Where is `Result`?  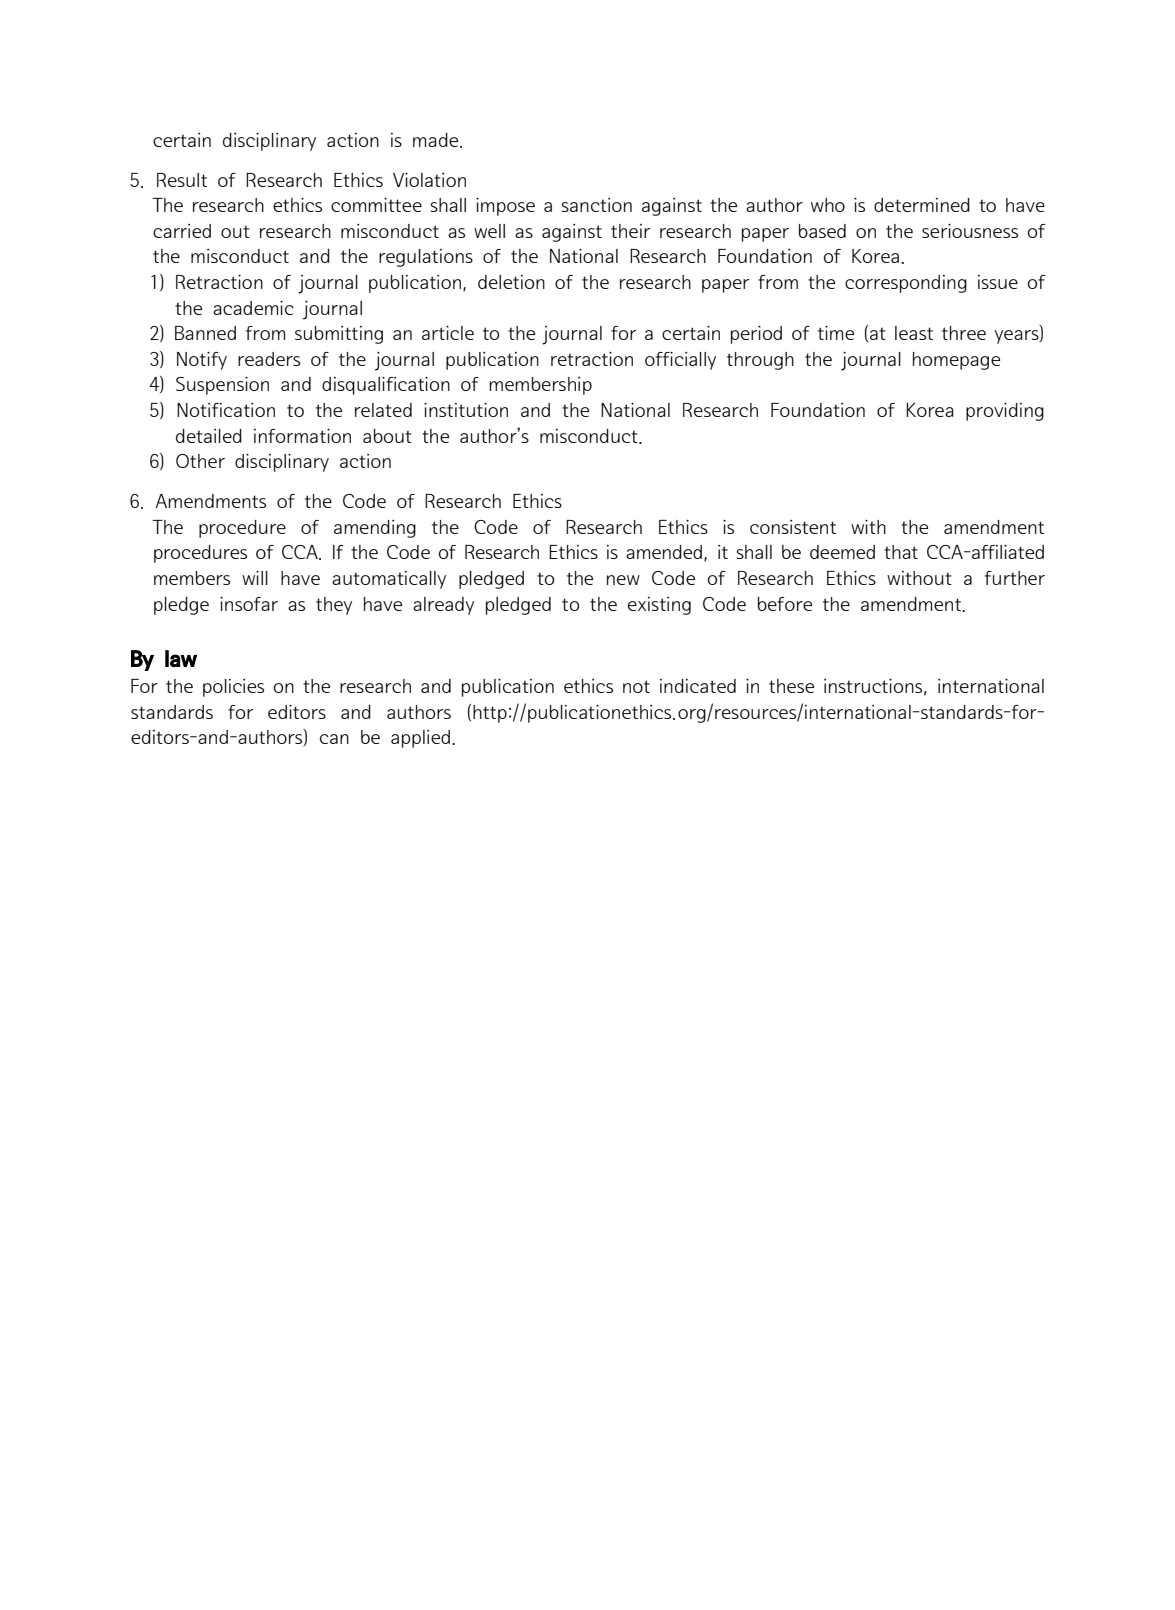 Result is located at coordinates (182, 180).
